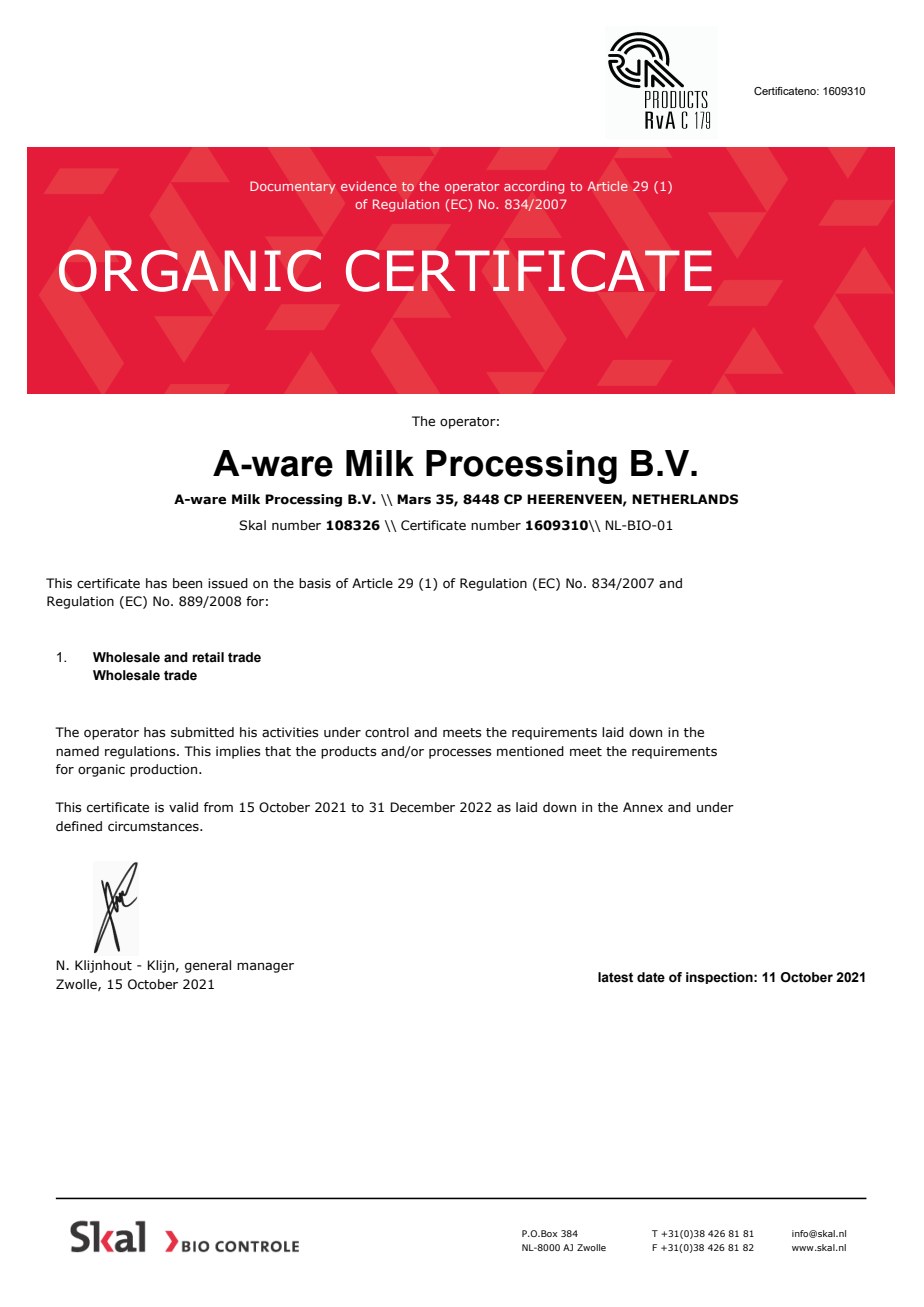  Describe the element at coordinates (534, 187) in the image. I see `according` at that location.
